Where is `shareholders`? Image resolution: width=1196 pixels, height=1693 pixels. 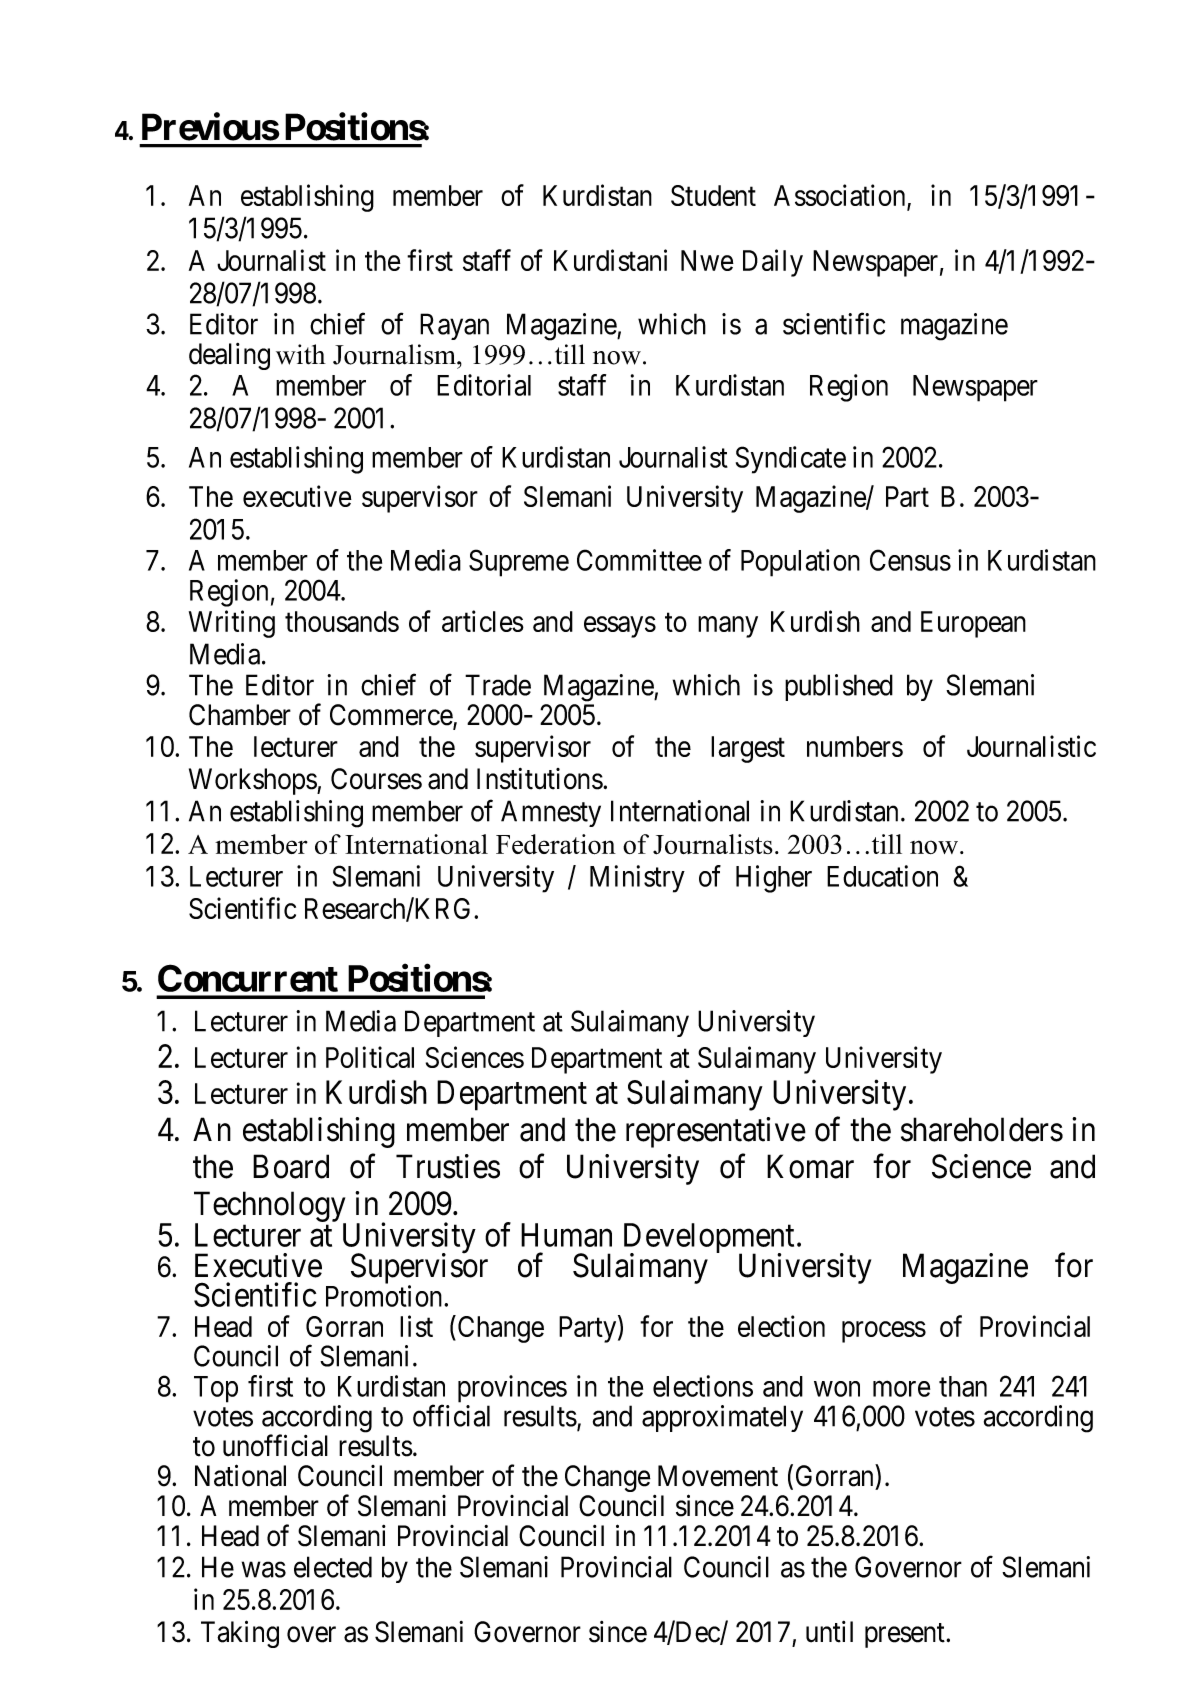 shareholders is located at coordinates (982, 1129).
